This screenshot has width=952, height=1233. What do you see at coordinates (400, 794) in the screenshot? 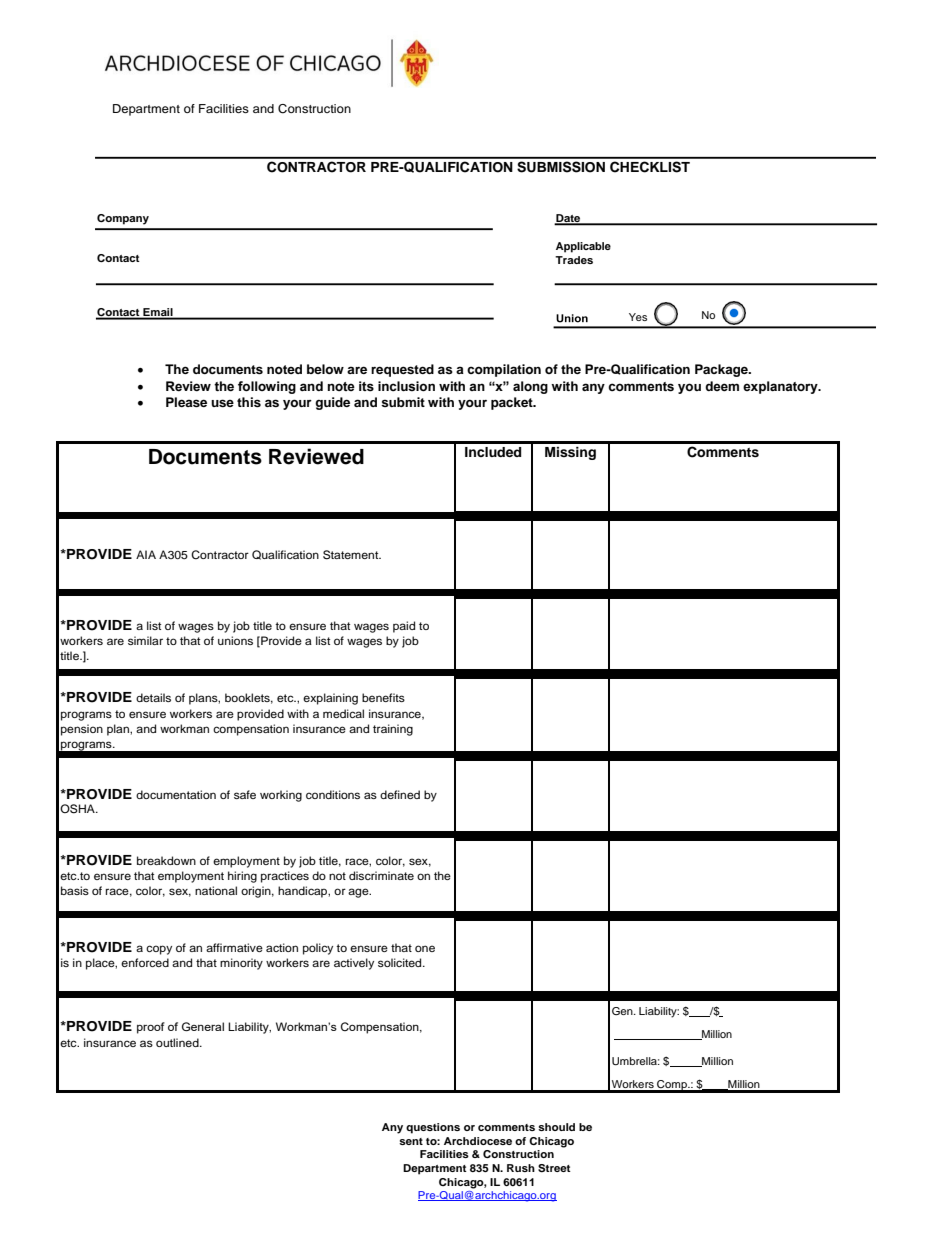
I see `defined` at bounding box center [400, 794].
